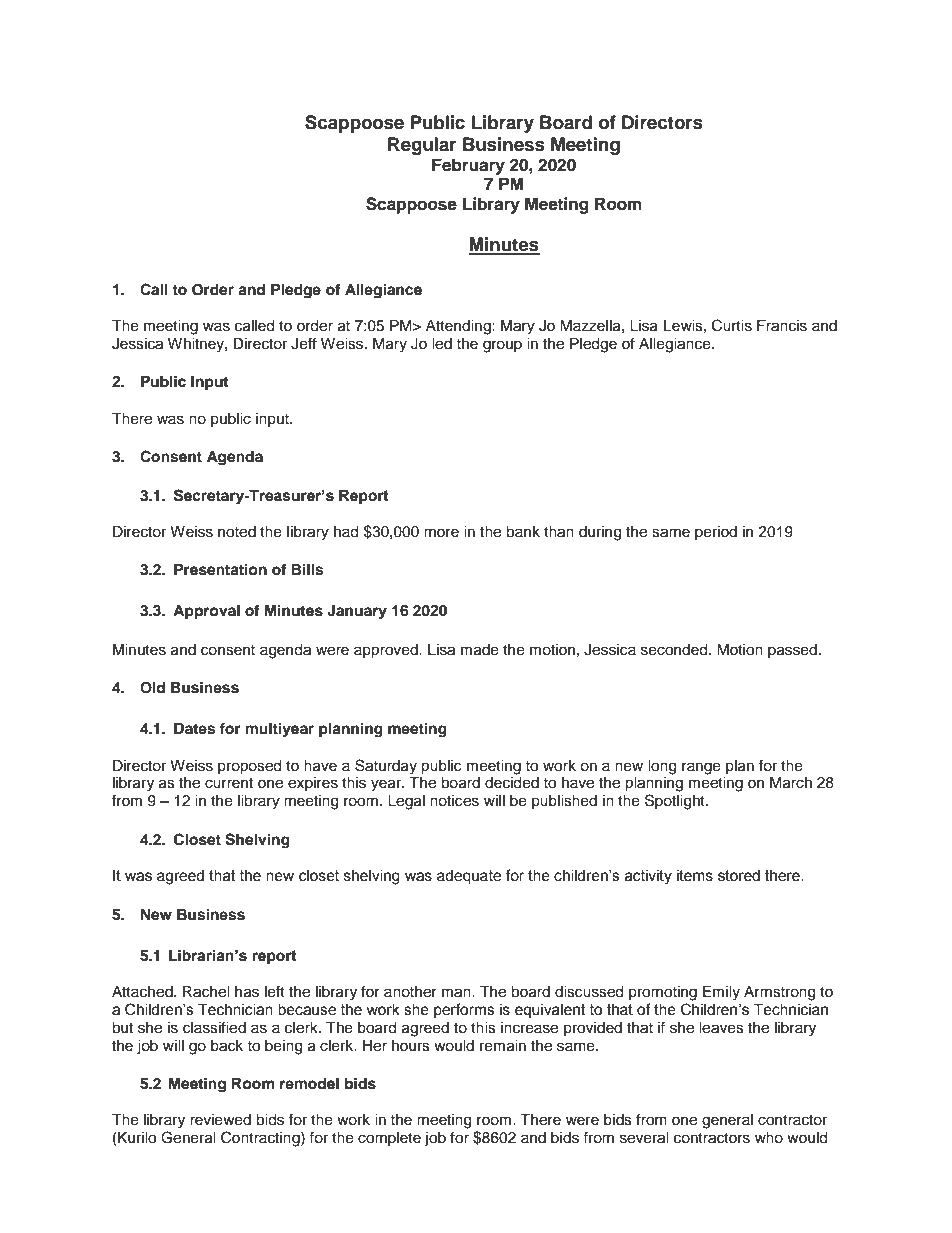  Describe the element at coordinates (229, 783) in the image. I see `current` at that location.
